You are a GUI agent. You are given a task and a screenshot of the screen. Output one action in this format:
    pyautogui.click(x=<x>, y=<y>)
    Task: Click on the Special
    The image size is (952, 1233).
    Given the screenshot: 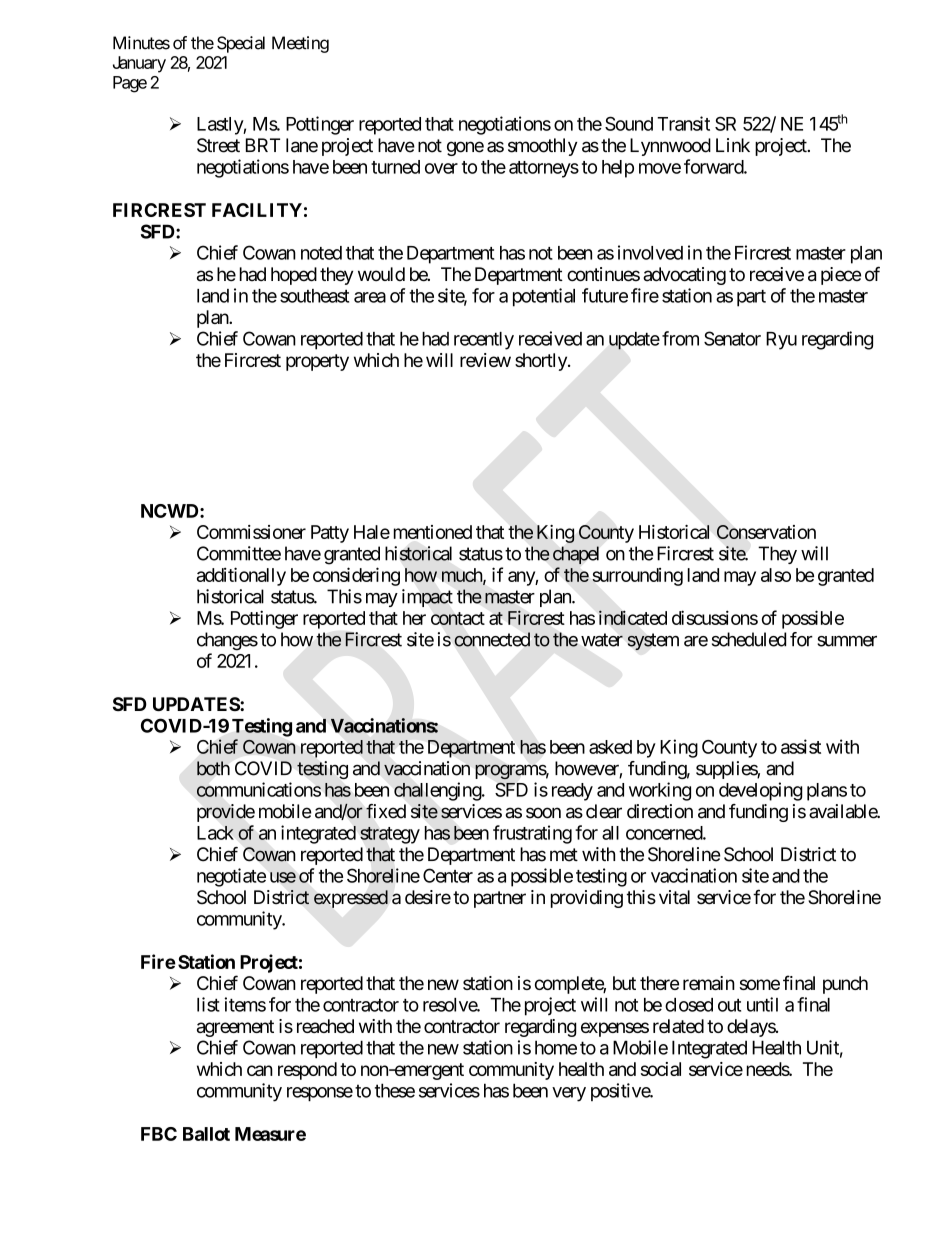 What is the action you would take?
    pyautogui.click(x=241, y=44)
